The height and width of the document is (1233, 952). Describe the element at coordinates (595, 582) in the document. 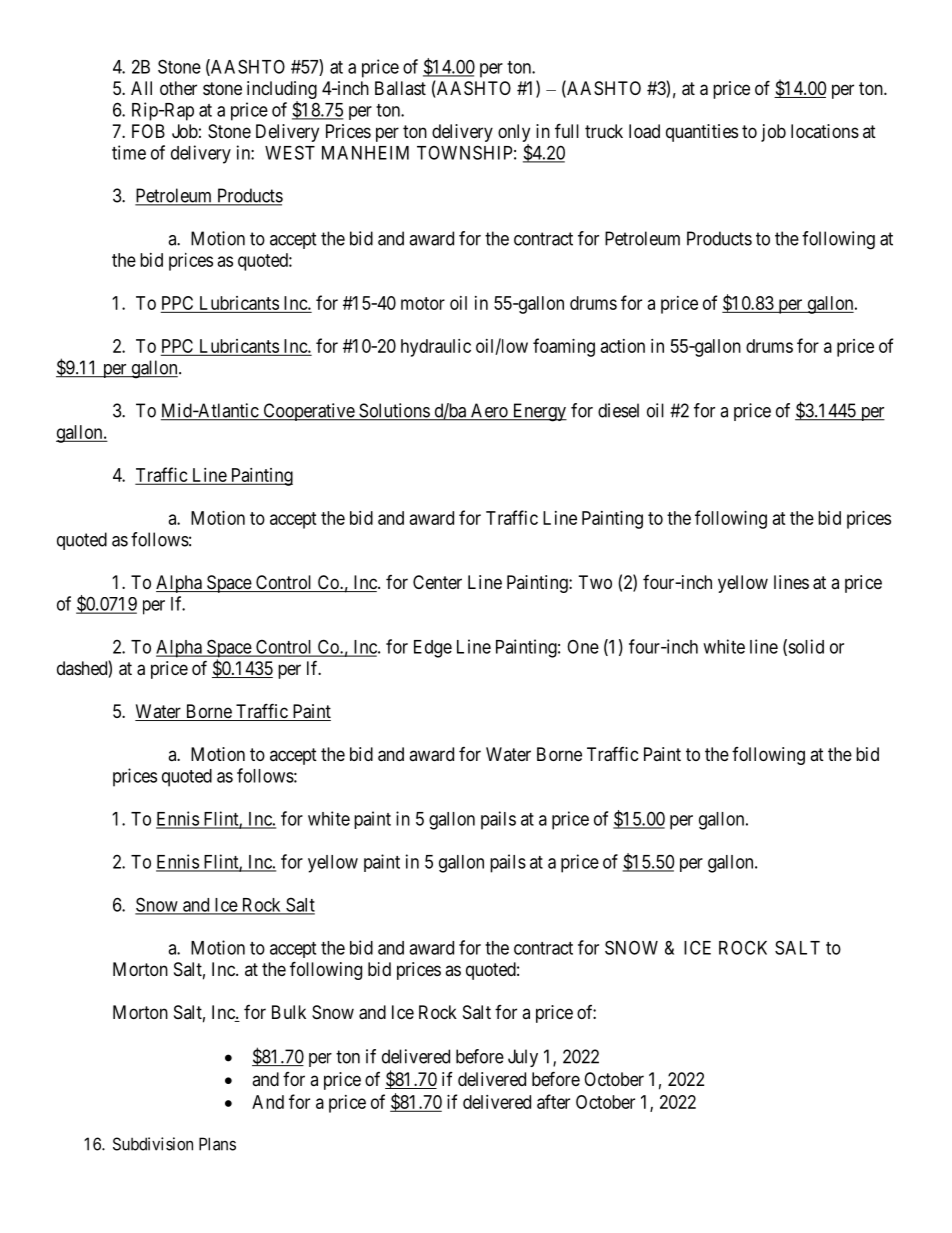

I see `Two` at that location.
